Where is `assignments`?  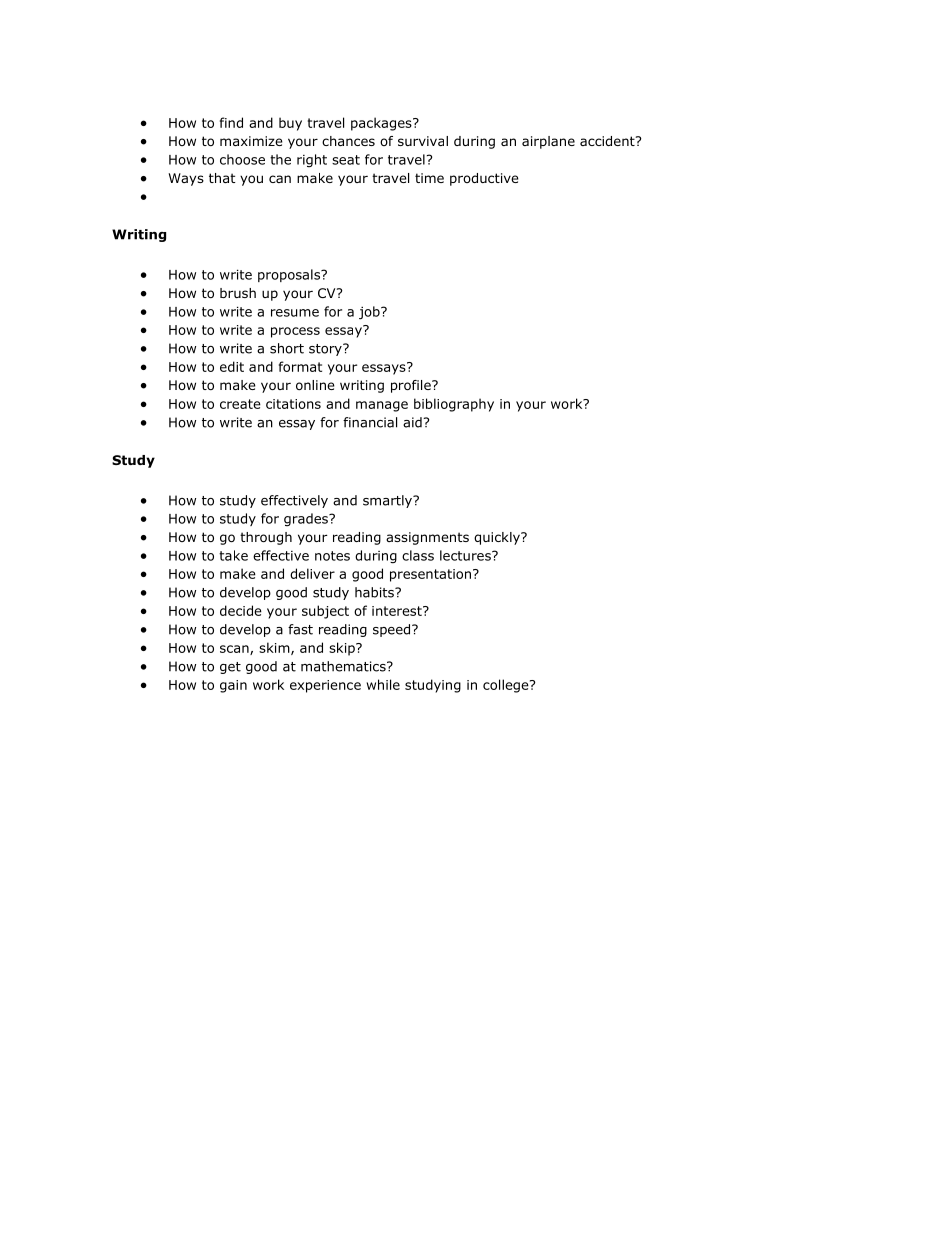 assignments is located at coordinates (427, 538).
